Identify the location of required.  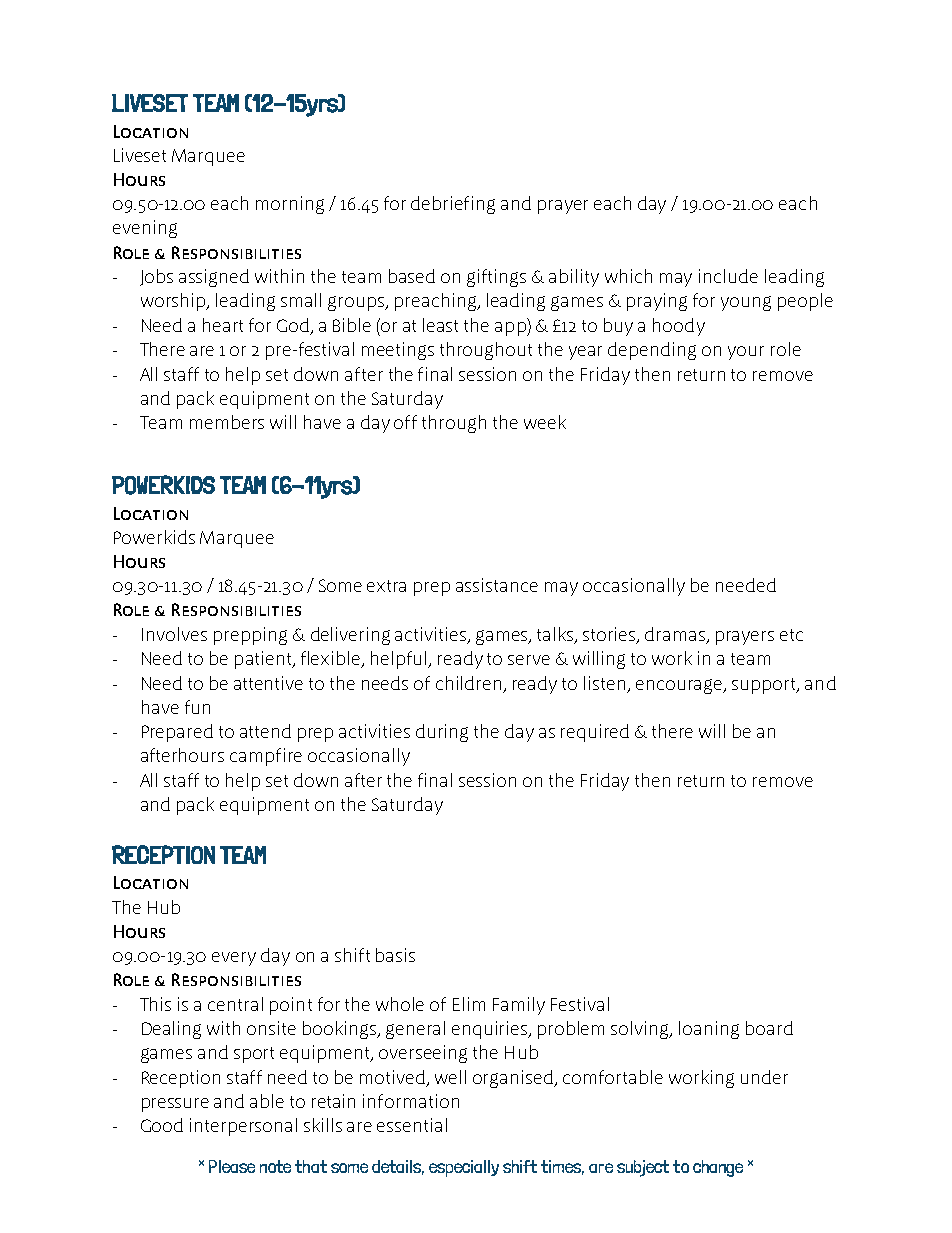
(595, 733).
